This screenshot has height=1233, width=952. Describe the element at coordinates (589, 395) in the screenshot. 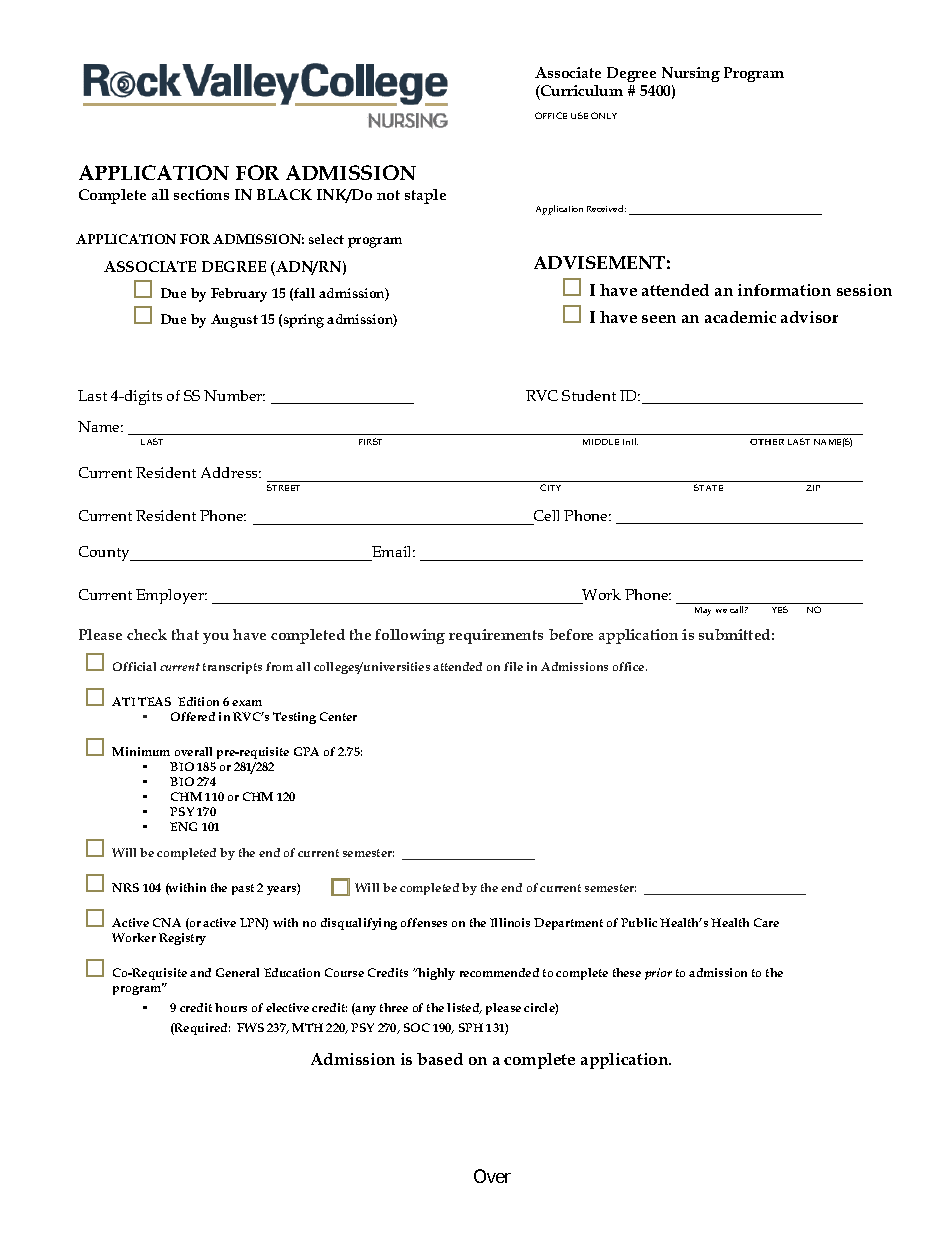

I see `Student` at that location.
